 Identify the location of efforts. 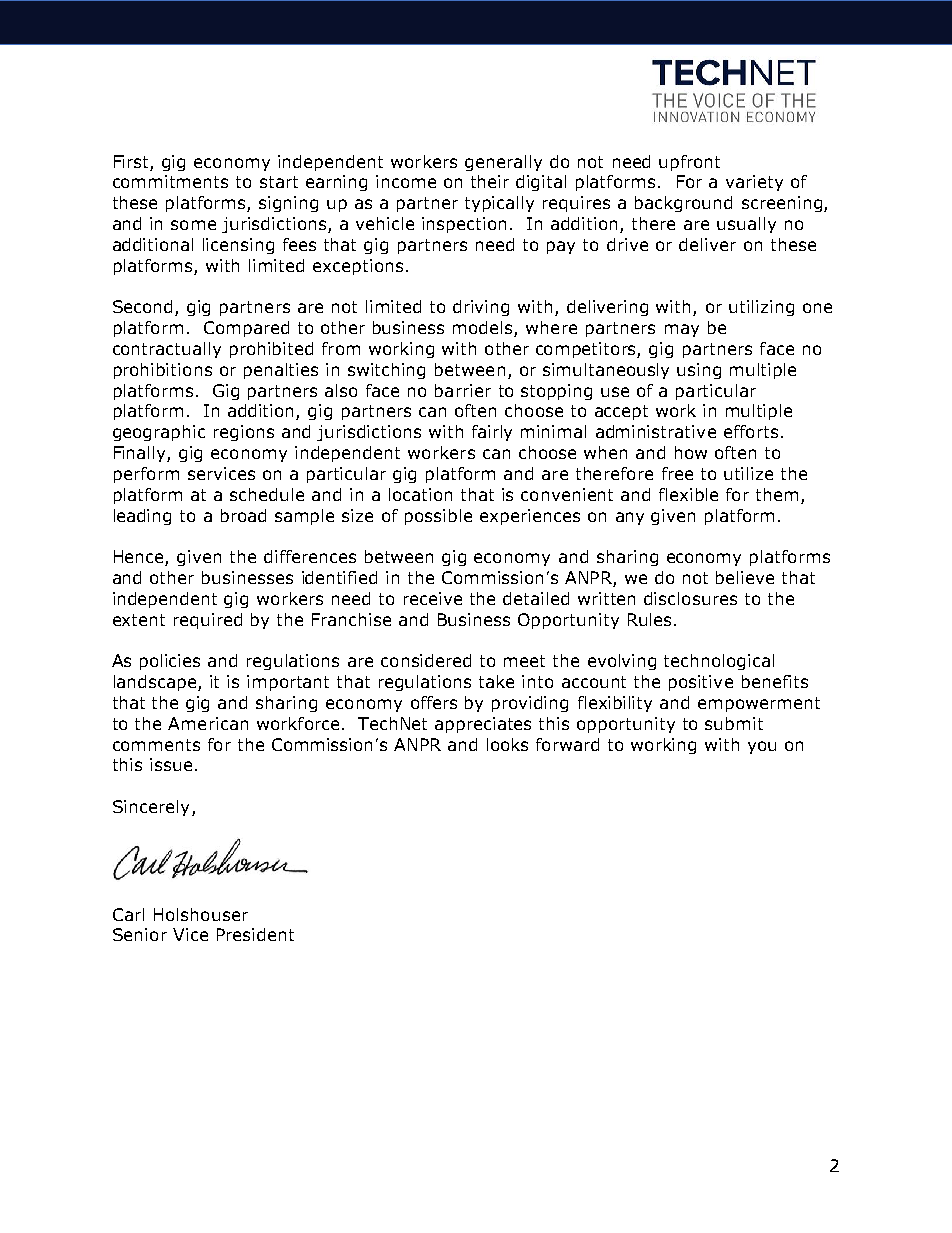
(751, 431).
